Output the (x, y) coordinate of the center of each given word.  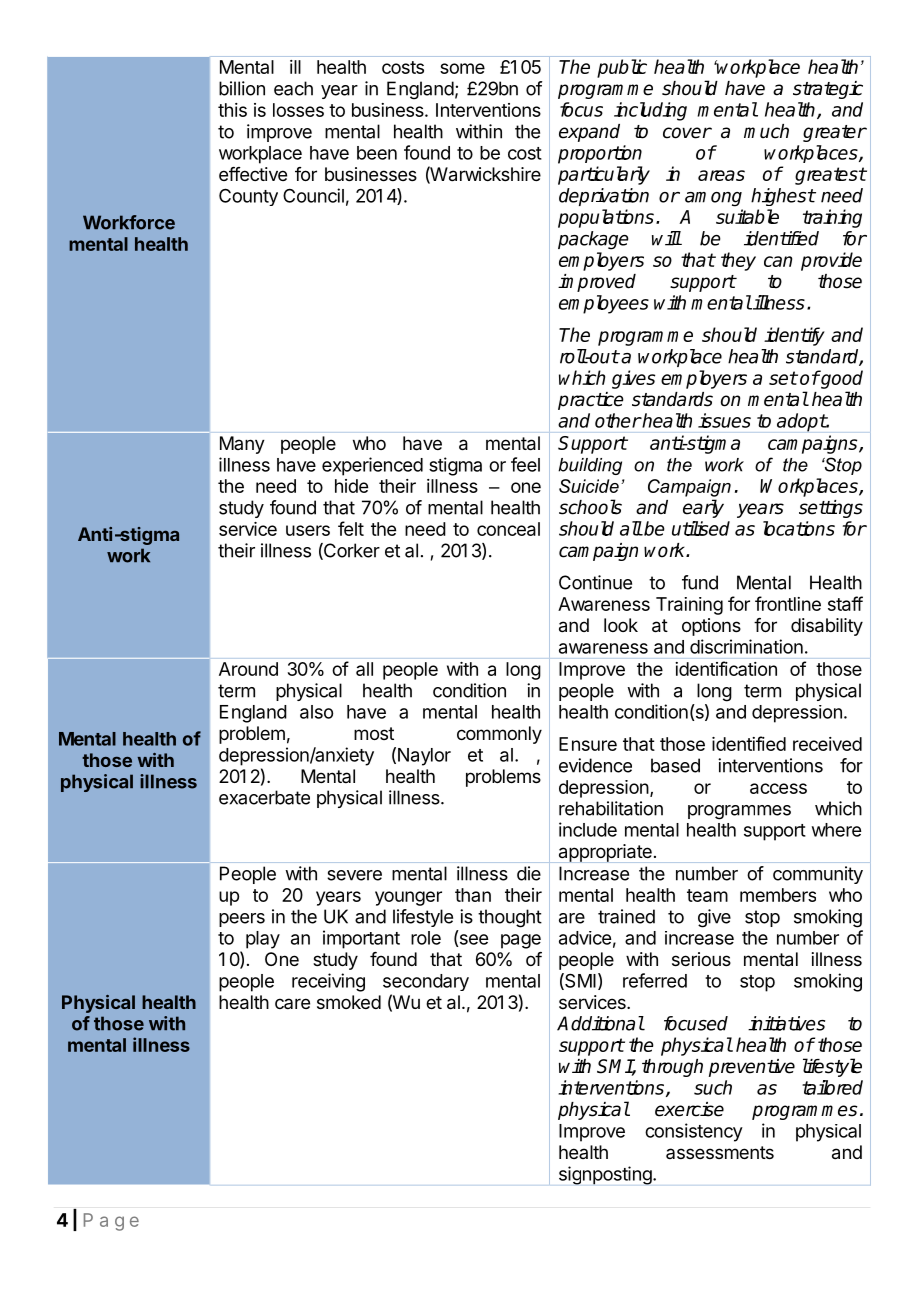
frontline (788, 603)
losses (298, 110)
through (672, 1068)
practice (591, 401)
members (778, 895)
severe (354, 875)
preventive (752, 1068)
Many (242, 445)
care (292, 1003)
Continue (595, 582)
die (529, 873)
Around (248, 669)
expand (589, 133)
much (766, 131)
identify (794, 336)
